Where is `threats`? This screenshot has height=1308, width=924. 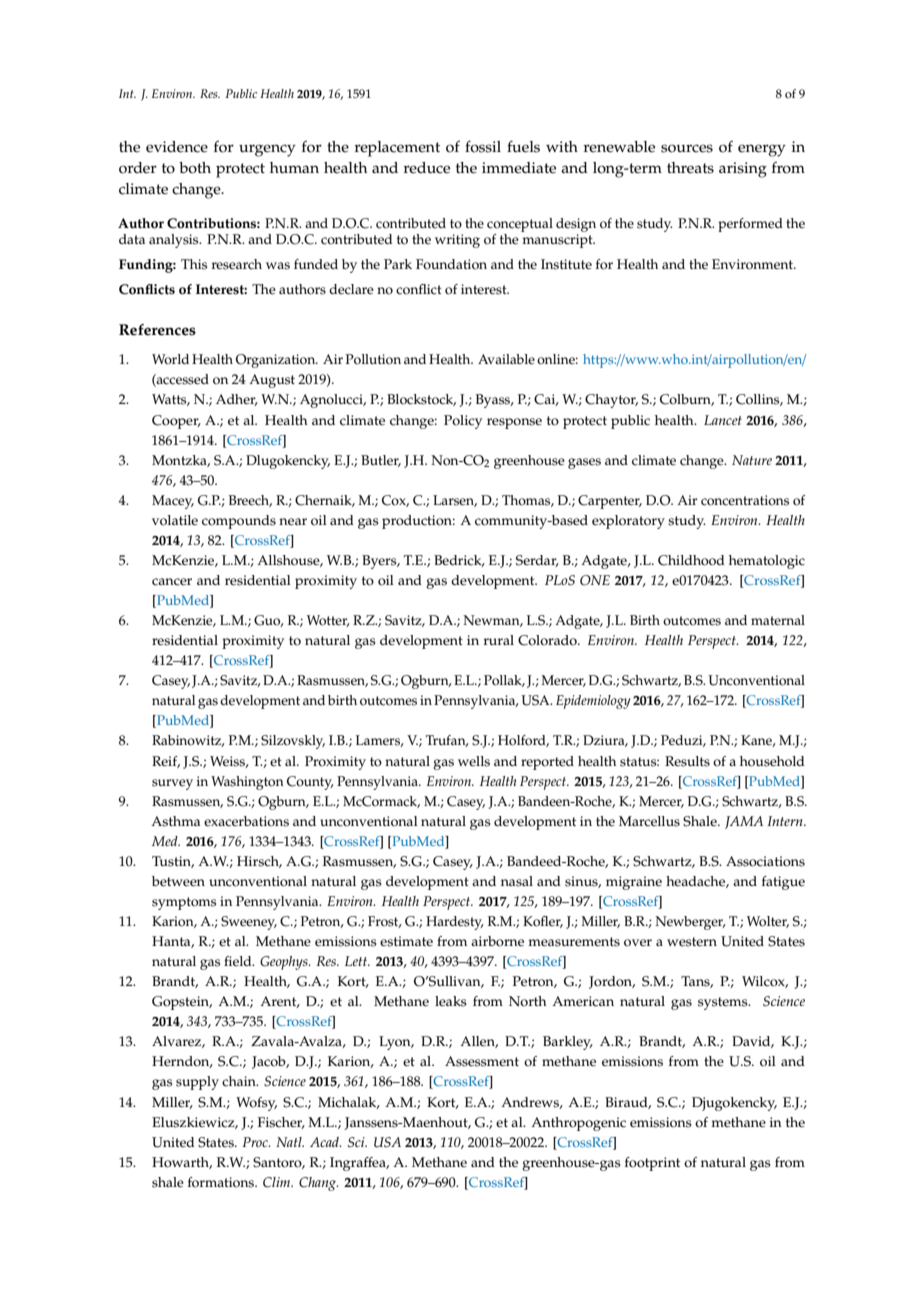
threats is located at coordinates (690, 168).
